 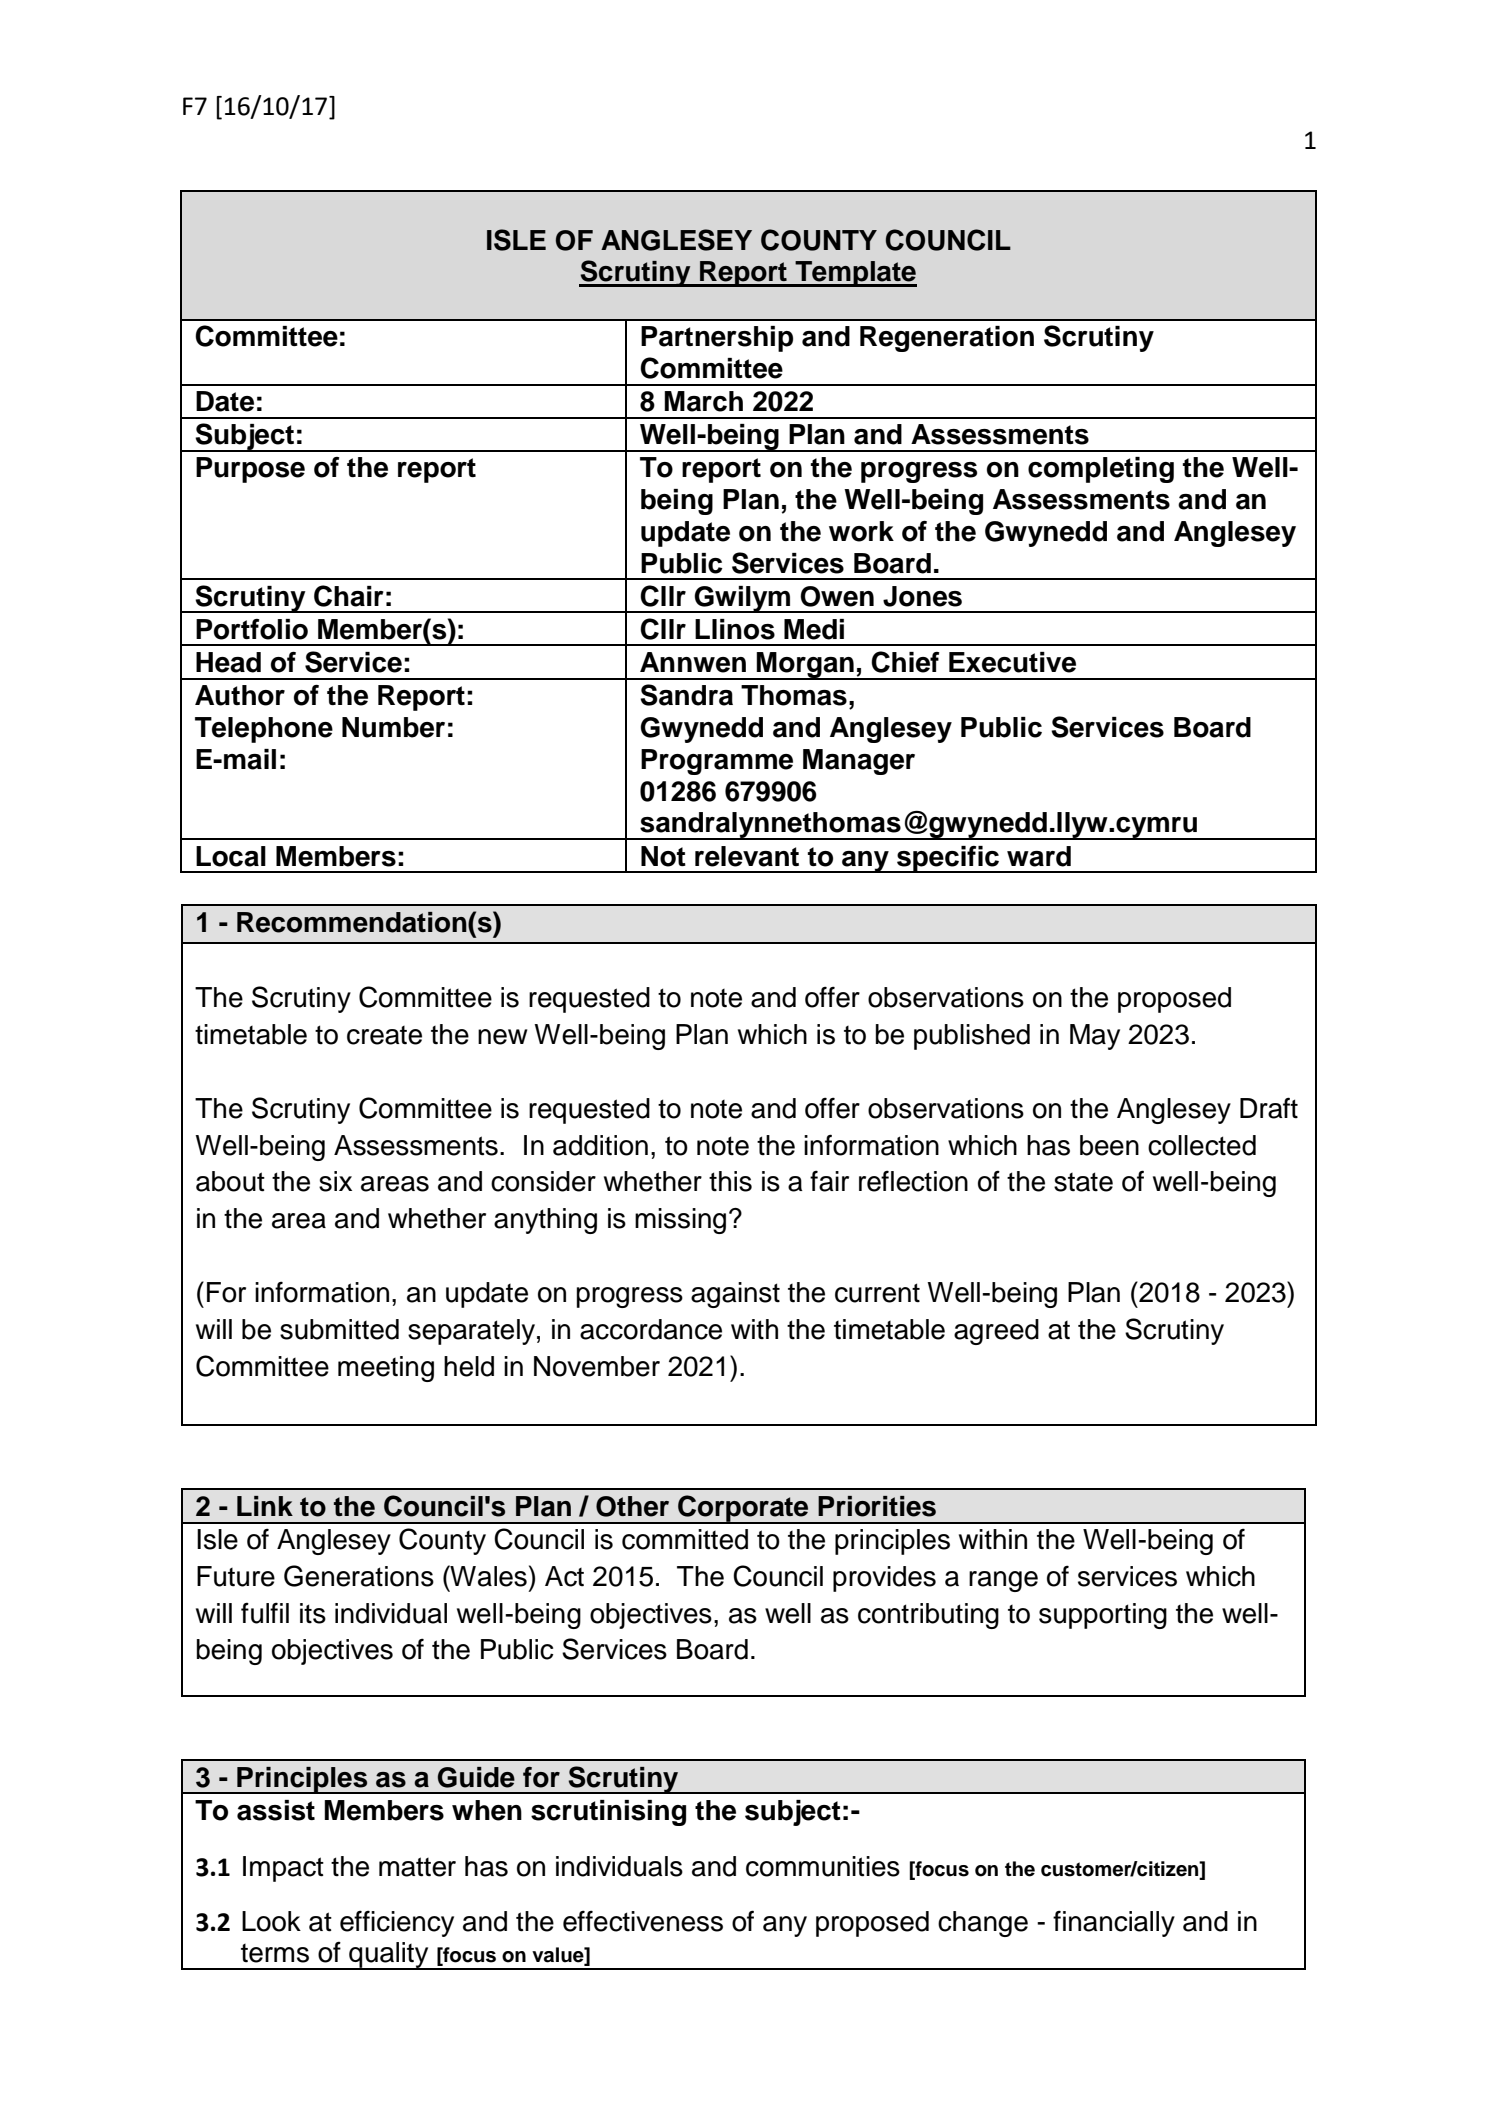 I want to click on communities, so click(x=823, y=1866).
